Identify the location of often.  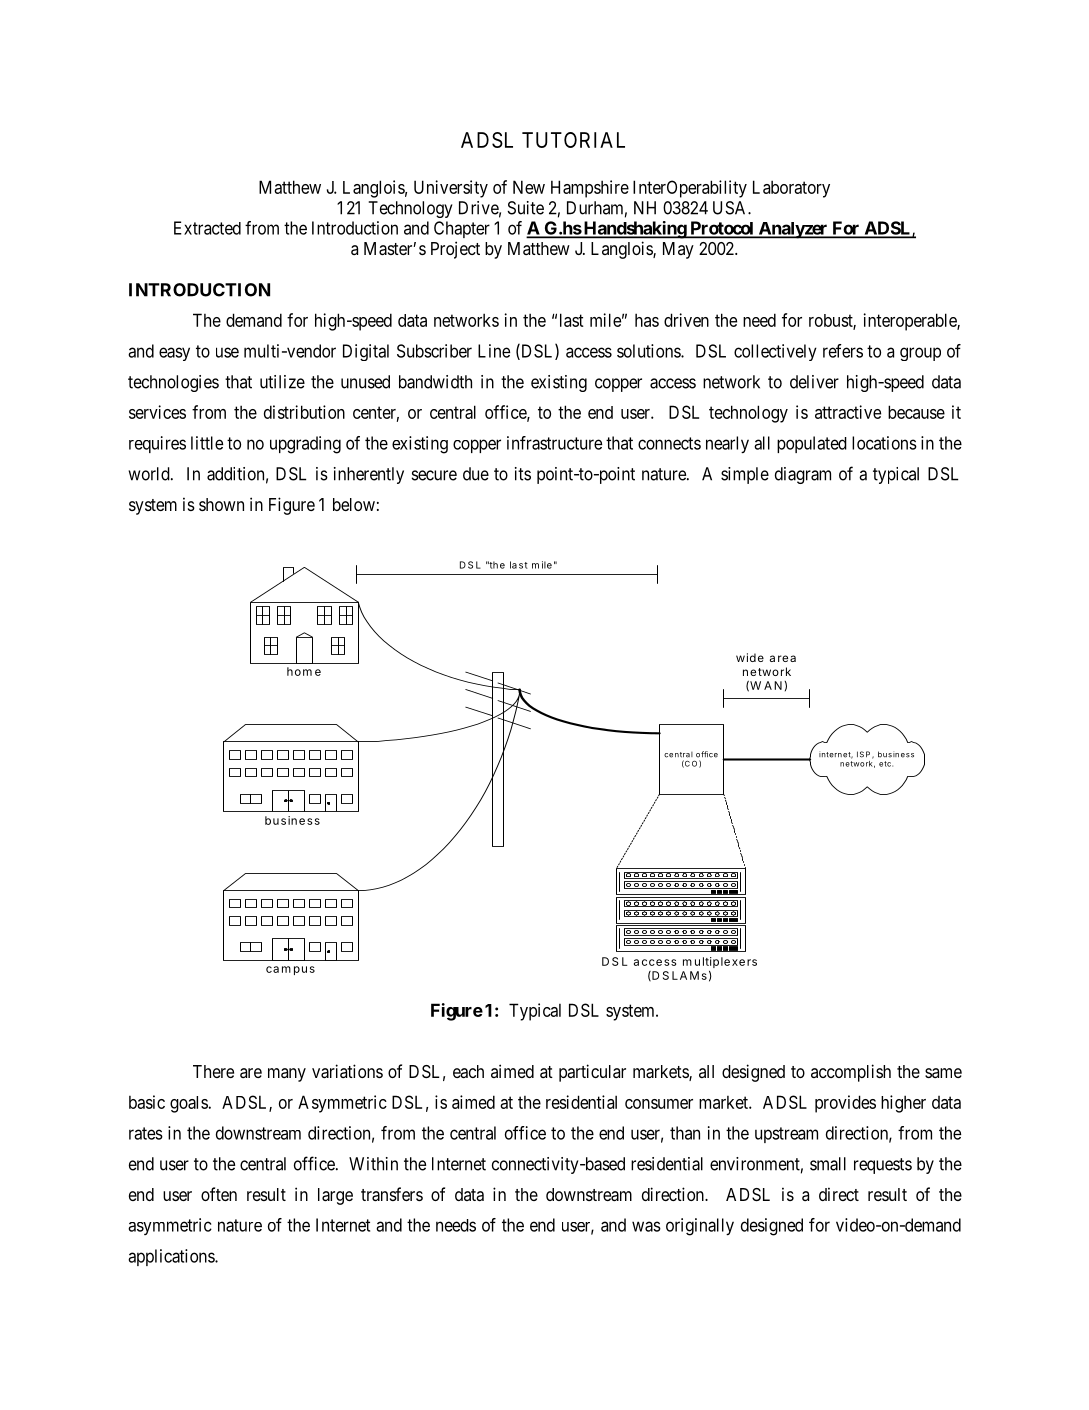
(219, 1194).
